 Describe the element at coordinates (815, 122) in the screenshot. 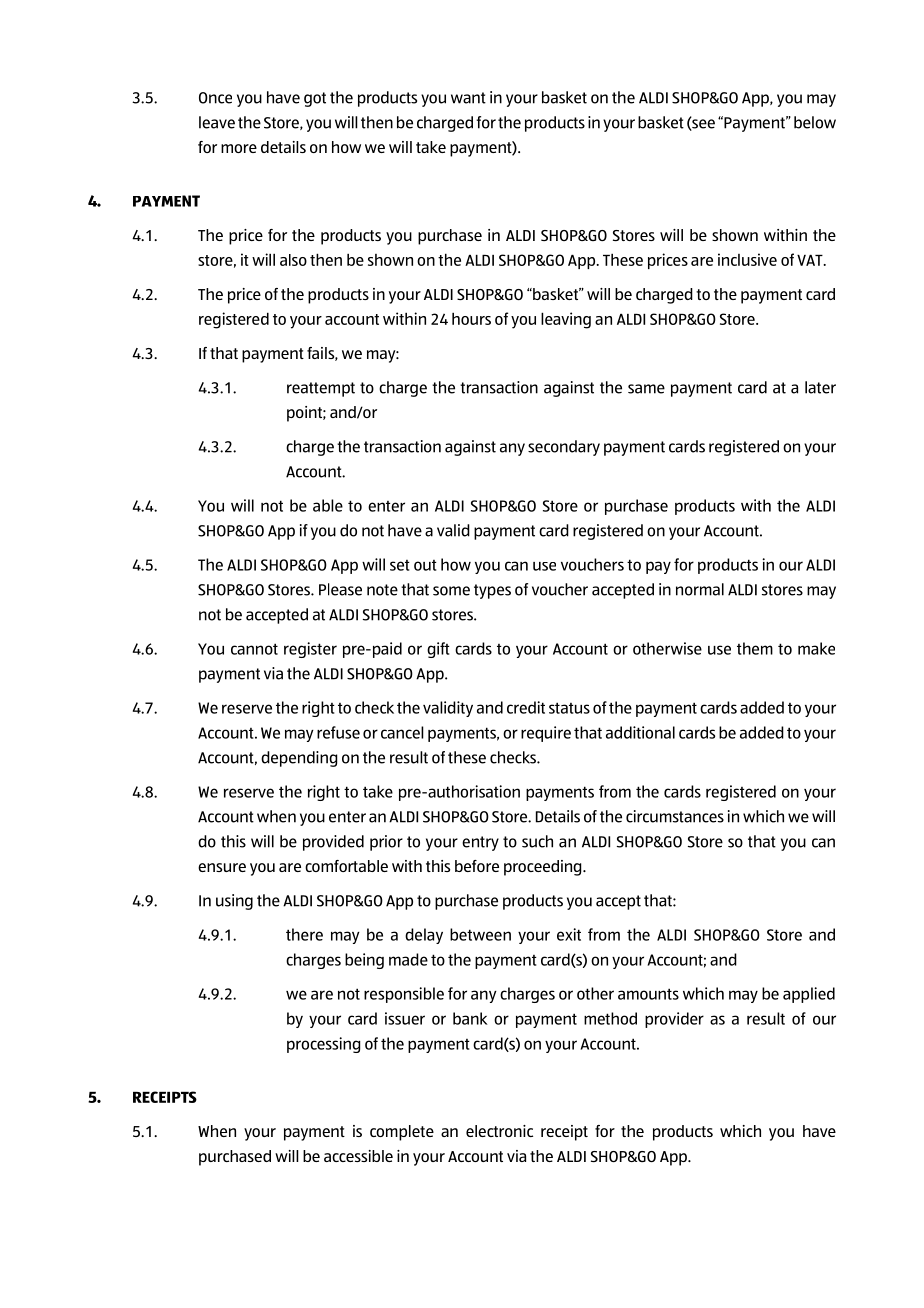

I see `below` at that location.
